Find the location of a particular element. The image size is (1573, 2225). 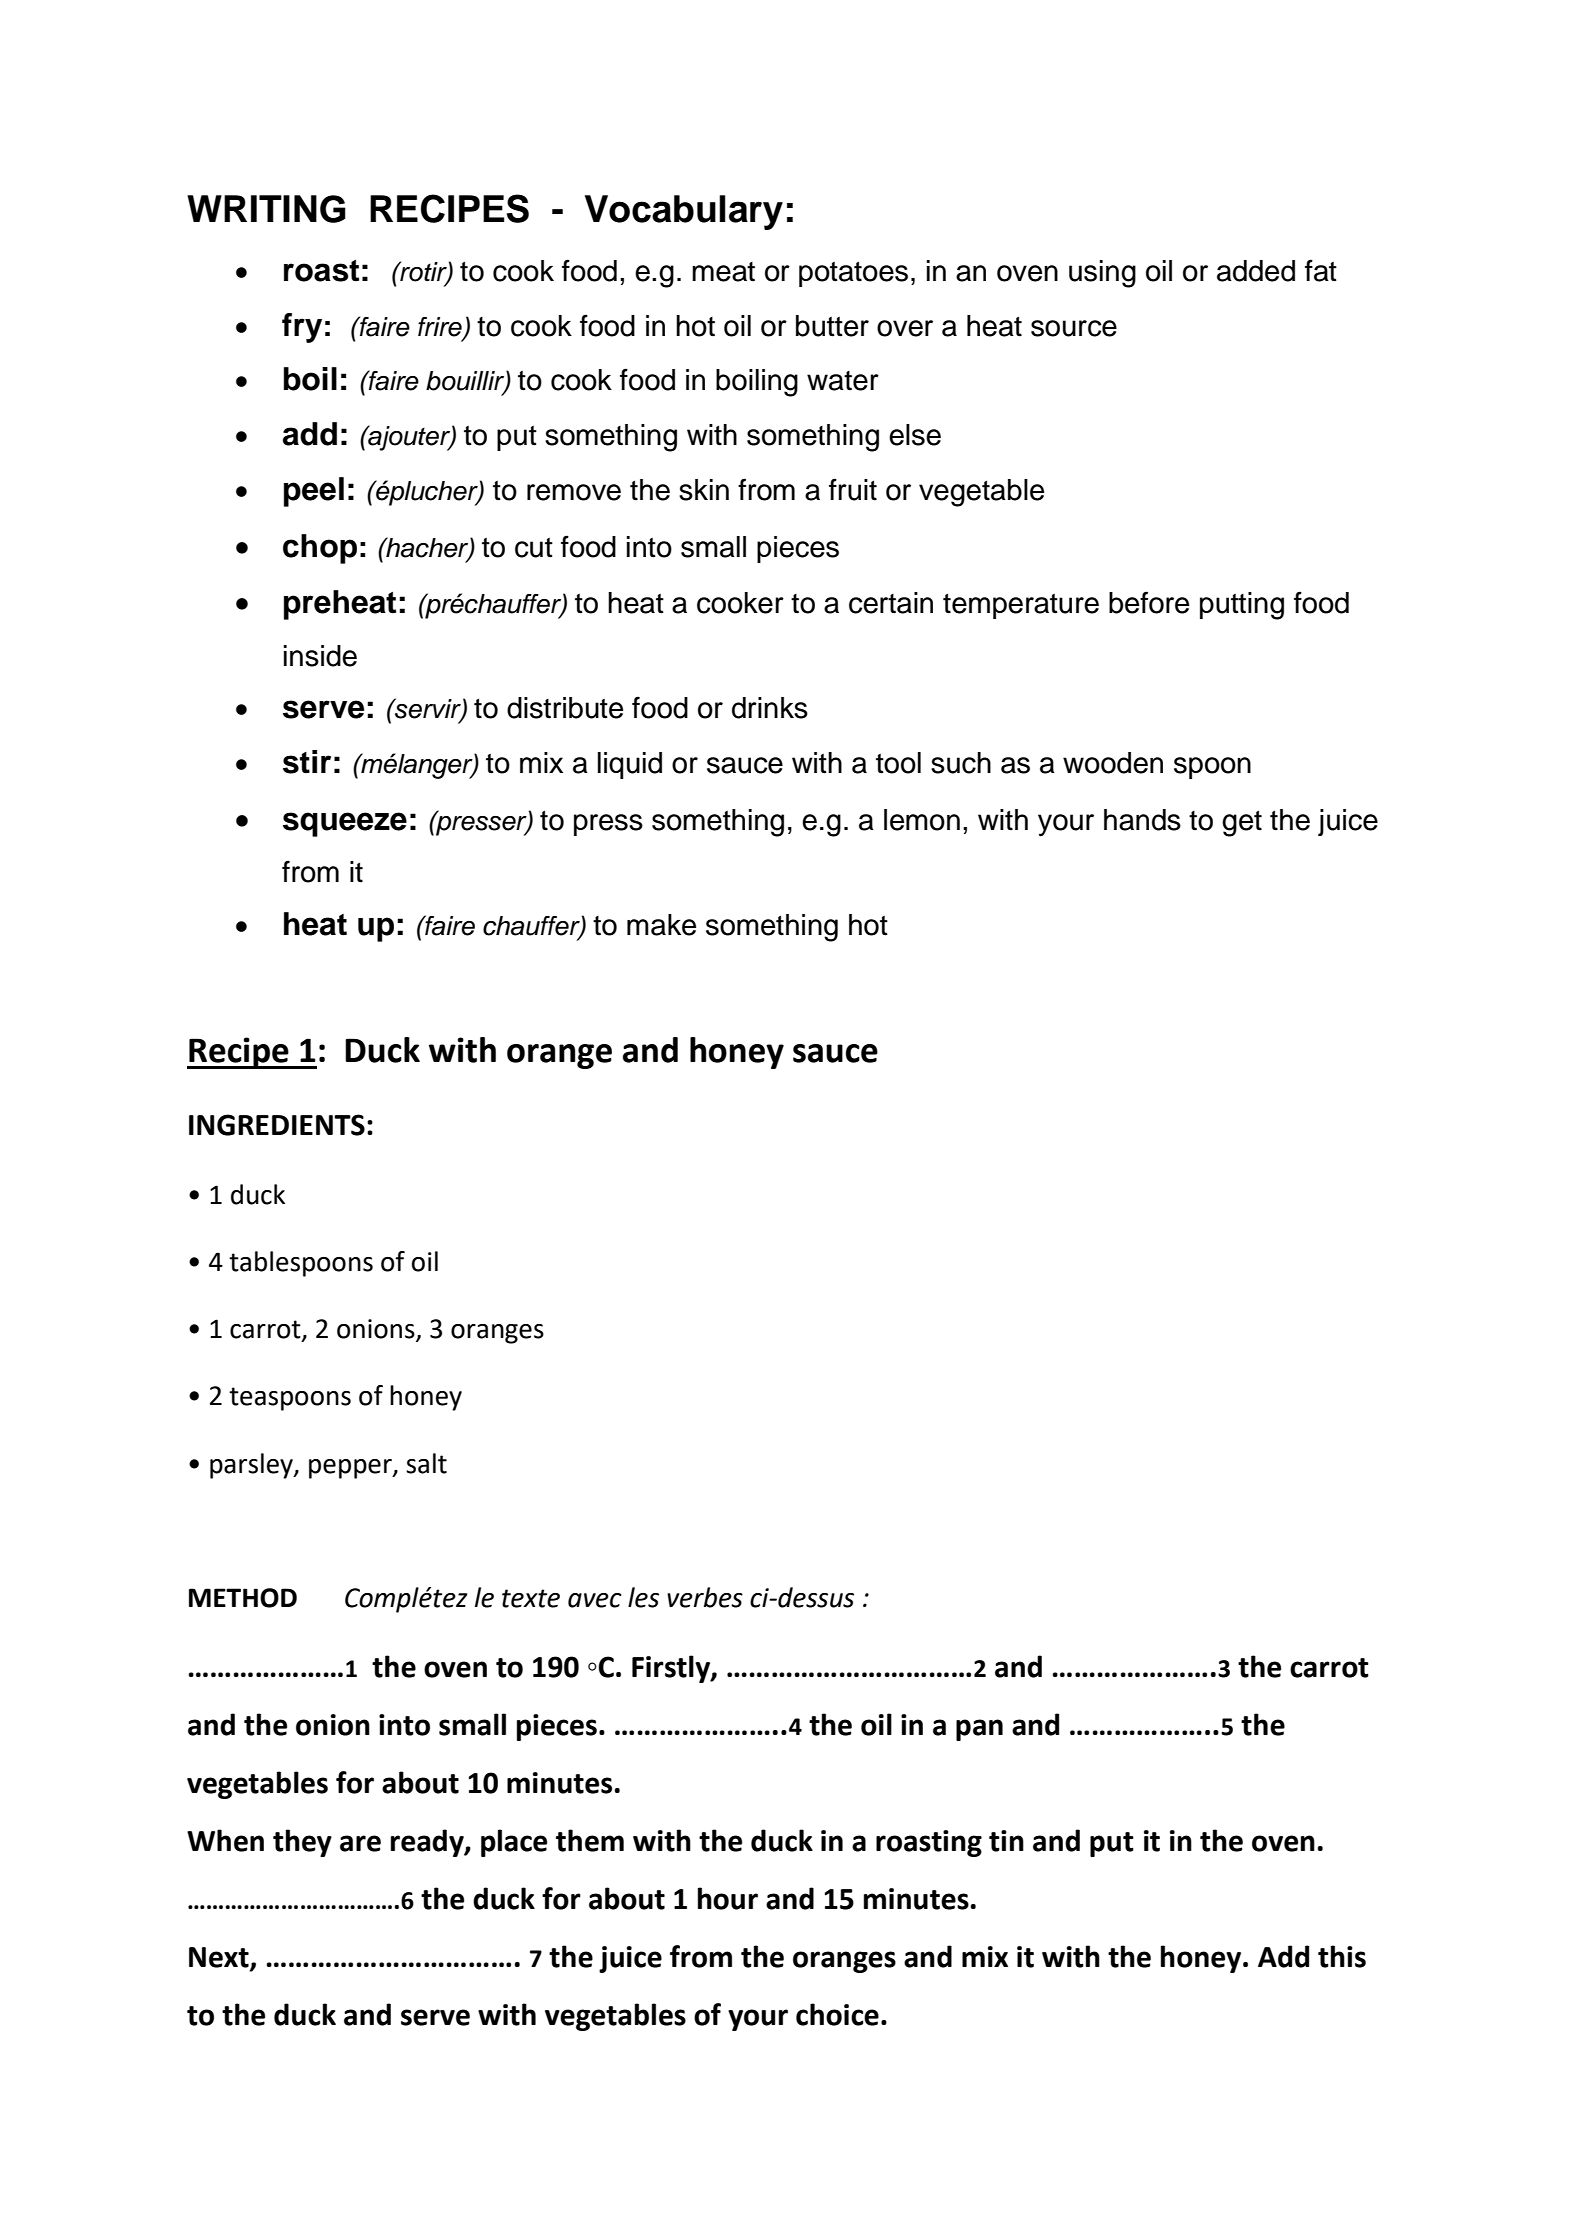

meat is located at coordinates (723, 272).
